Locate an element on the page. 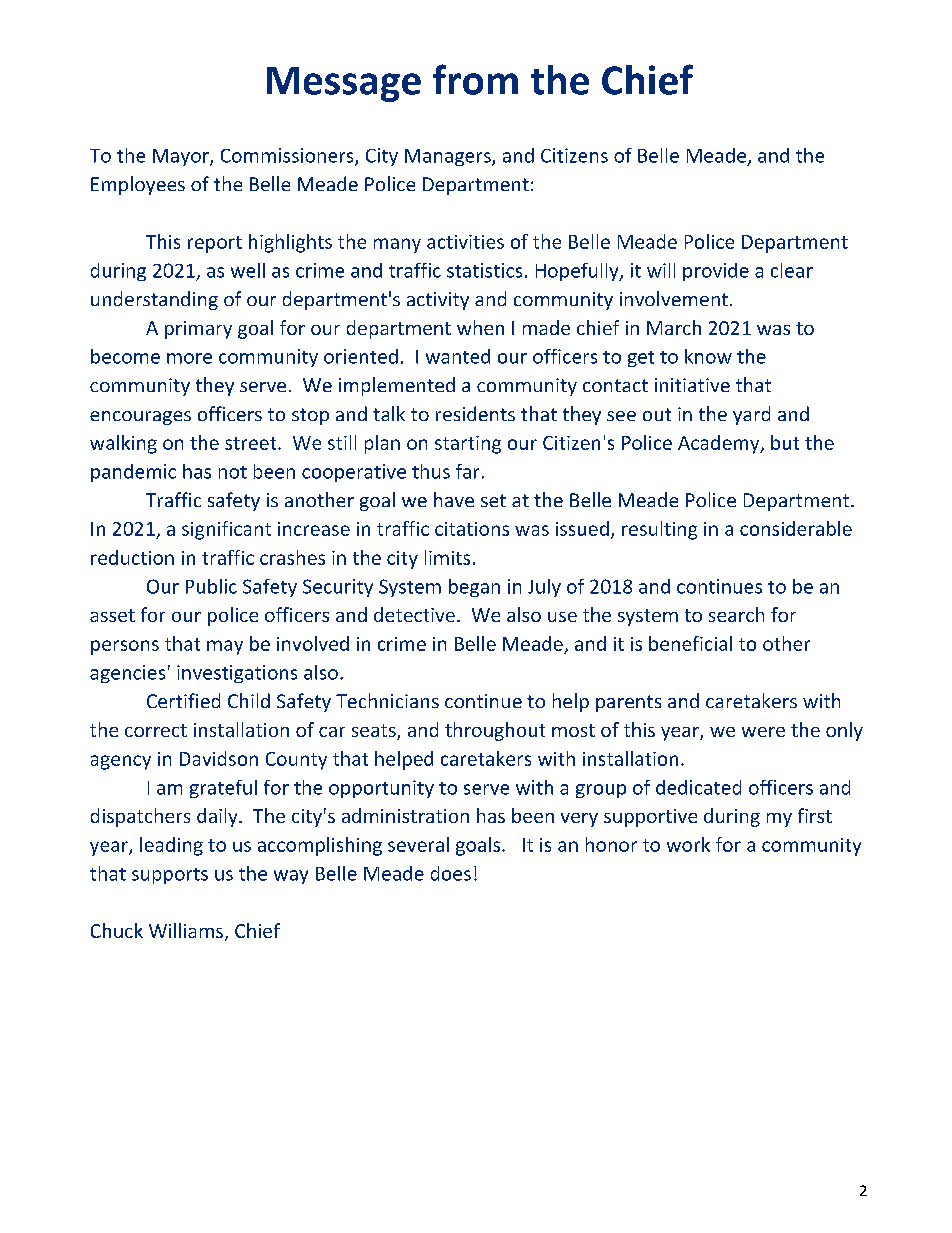  Mayor is located at coordinates (182, 157).
